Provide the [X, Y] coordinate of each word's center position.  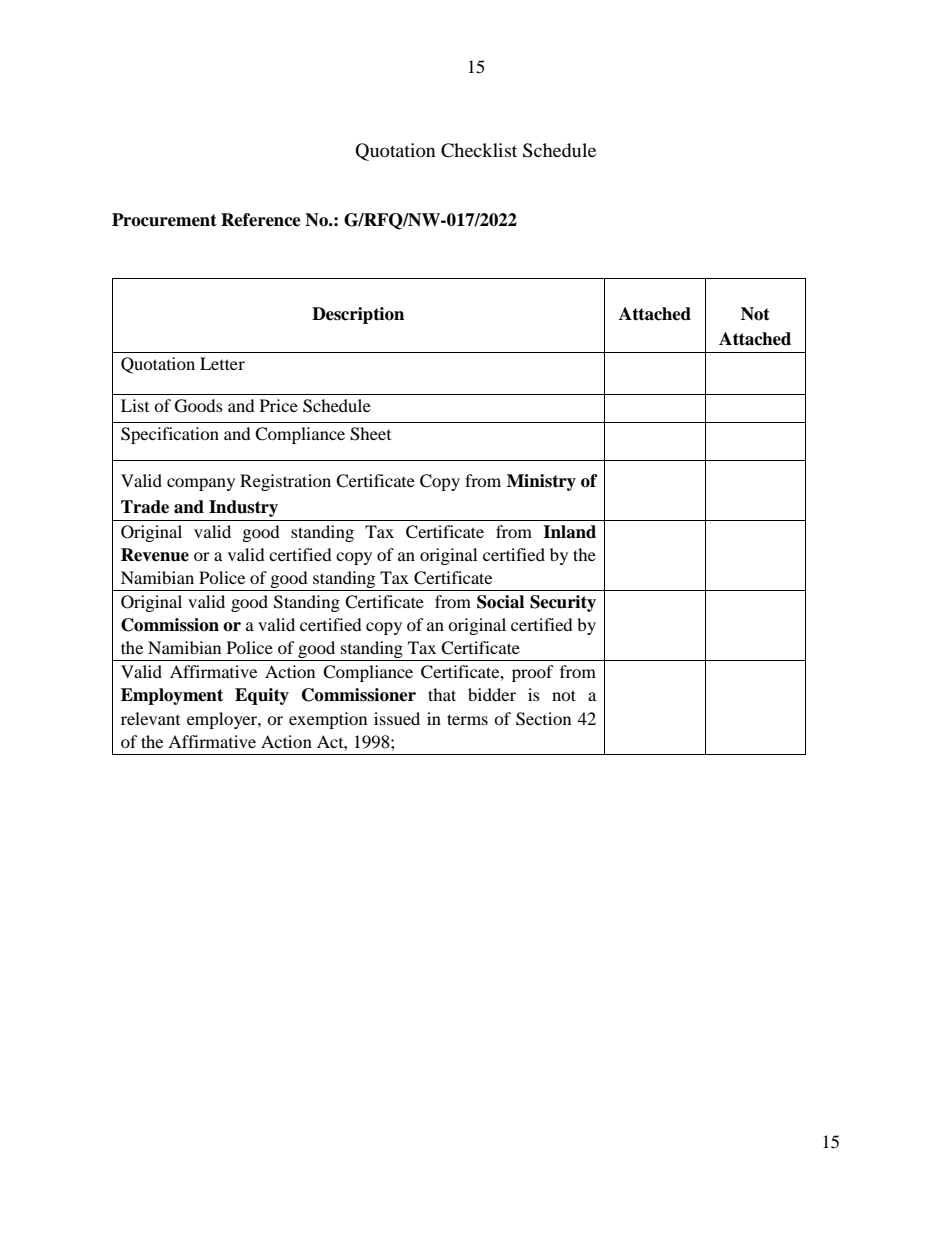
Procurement [164, 220]
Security [563, 603]
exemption [328, 720]
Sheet [370, 434]
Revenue [155, 555]
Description [358, 315]
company [201, 484]
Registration [285, 482]
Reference [261, 220]
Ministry [541, 482]
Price [279, 405]
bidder [492, 694]
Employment [172, 696]
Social [500, 602]
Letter [222, 363]
